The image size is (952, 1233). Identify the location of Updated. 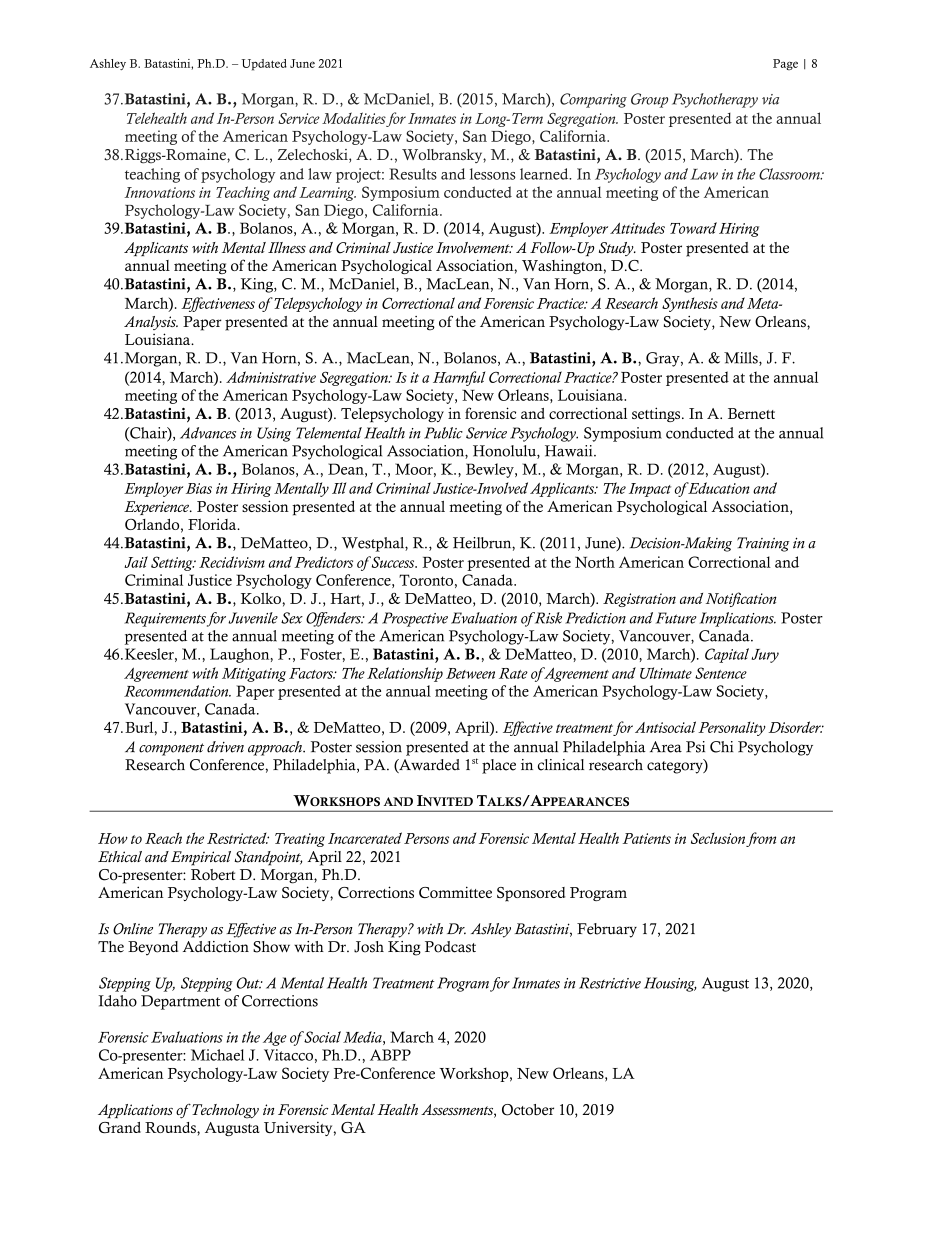
(264, 65).
